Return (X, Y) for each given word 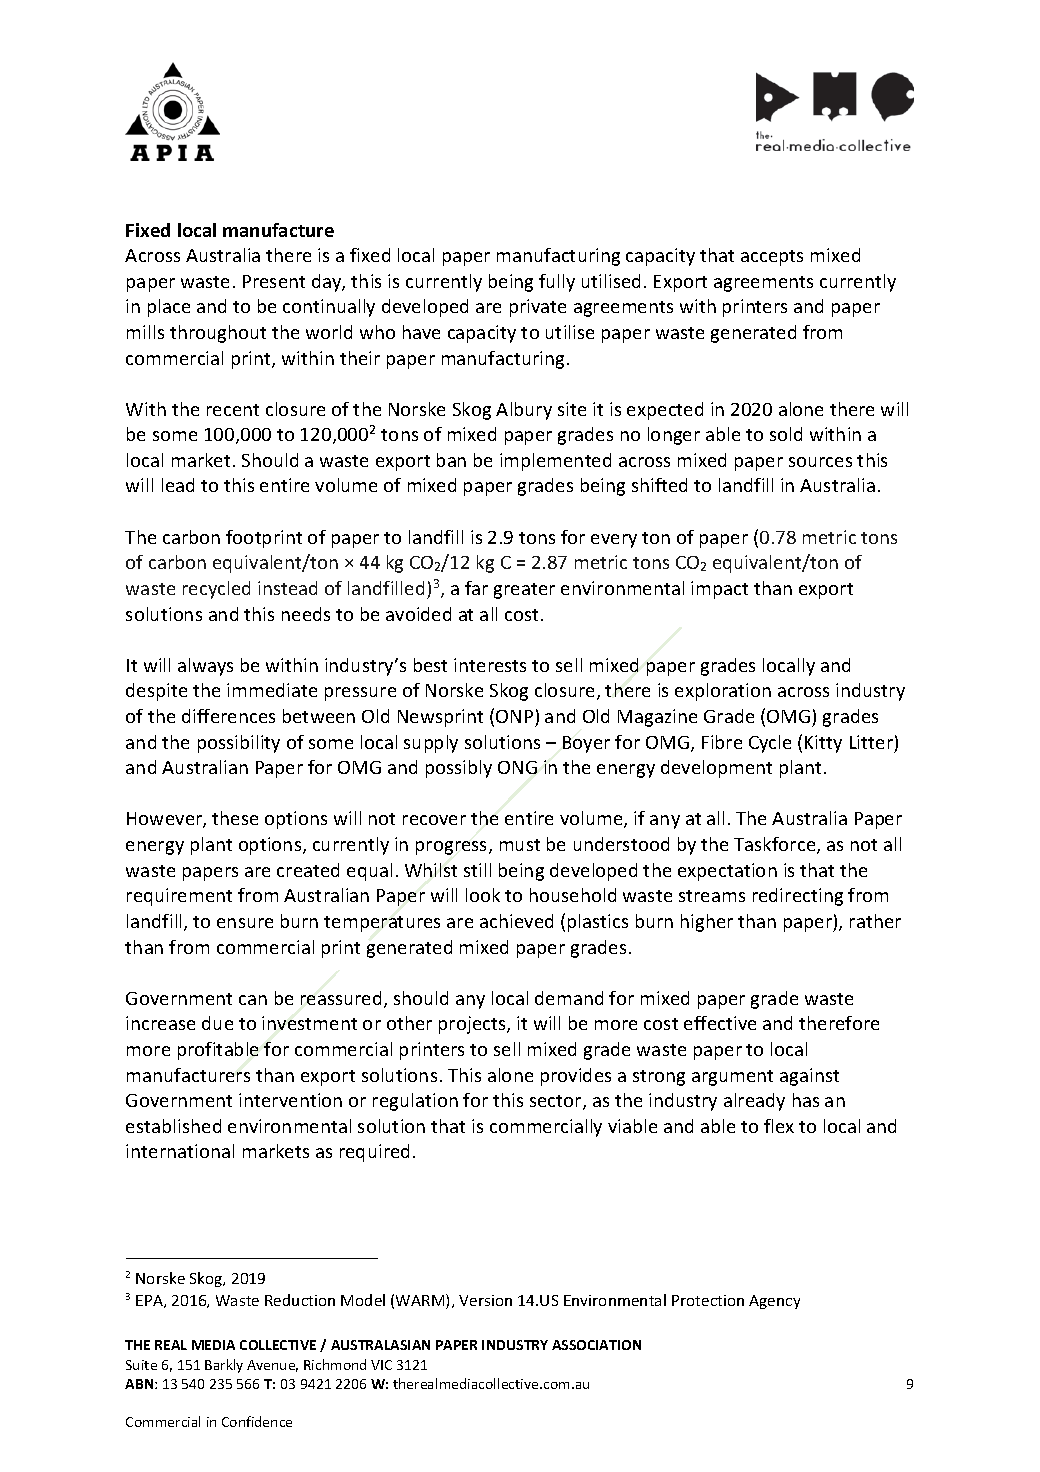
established (173, 1126)
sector (557, 1102)
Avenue (272, 1366)
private (538, 308)
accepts (772, 258)
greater (524, 591)
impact (719, 590)
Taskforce (776, 845)
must (520, 845)
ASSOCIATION (596, 1345)
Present (274, 281)
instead (287, 588)
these (235, 818)
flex (779, 1126)
